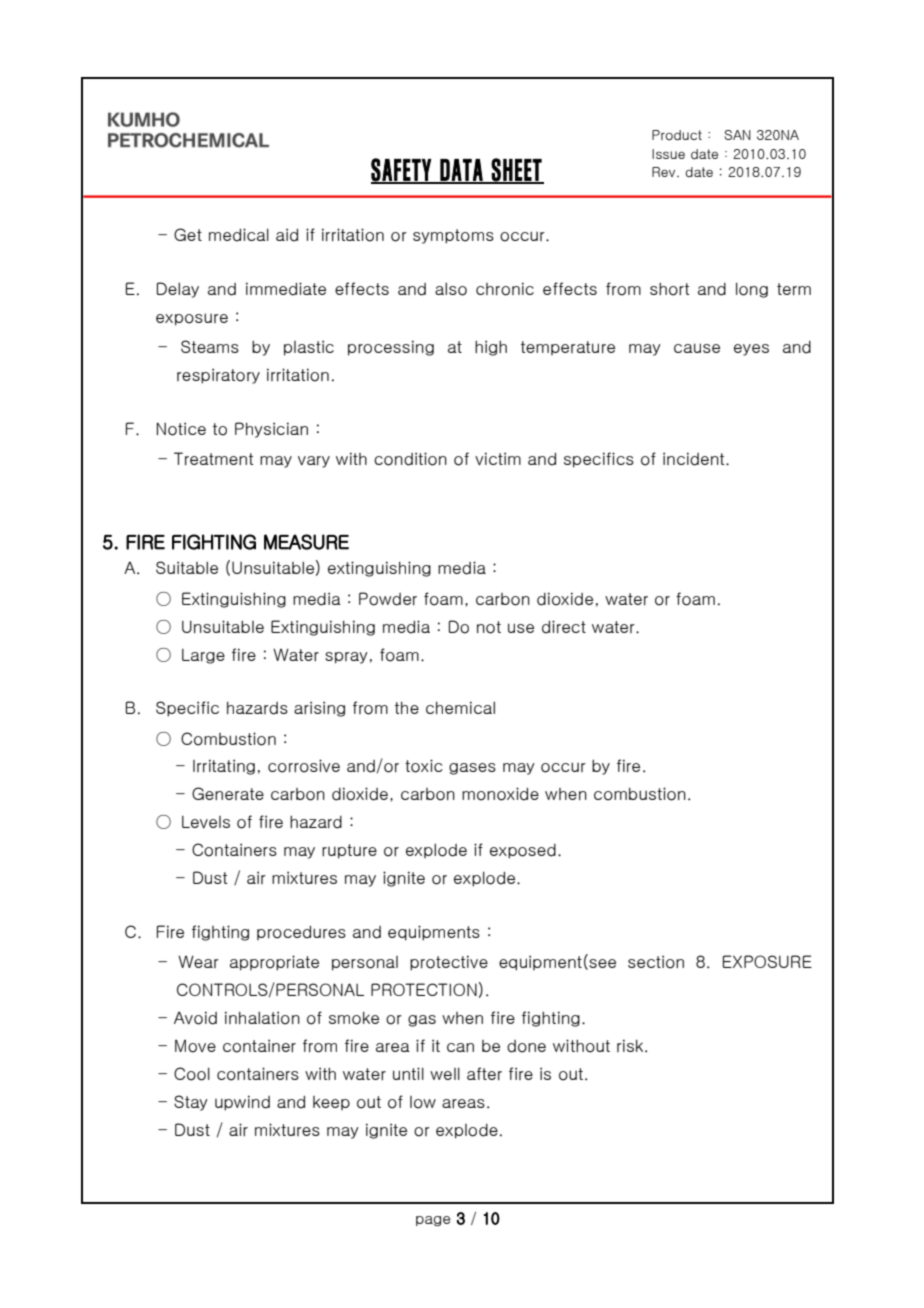 The image size is (924, 1308). I want to click on exposed, so click(523, 851).
